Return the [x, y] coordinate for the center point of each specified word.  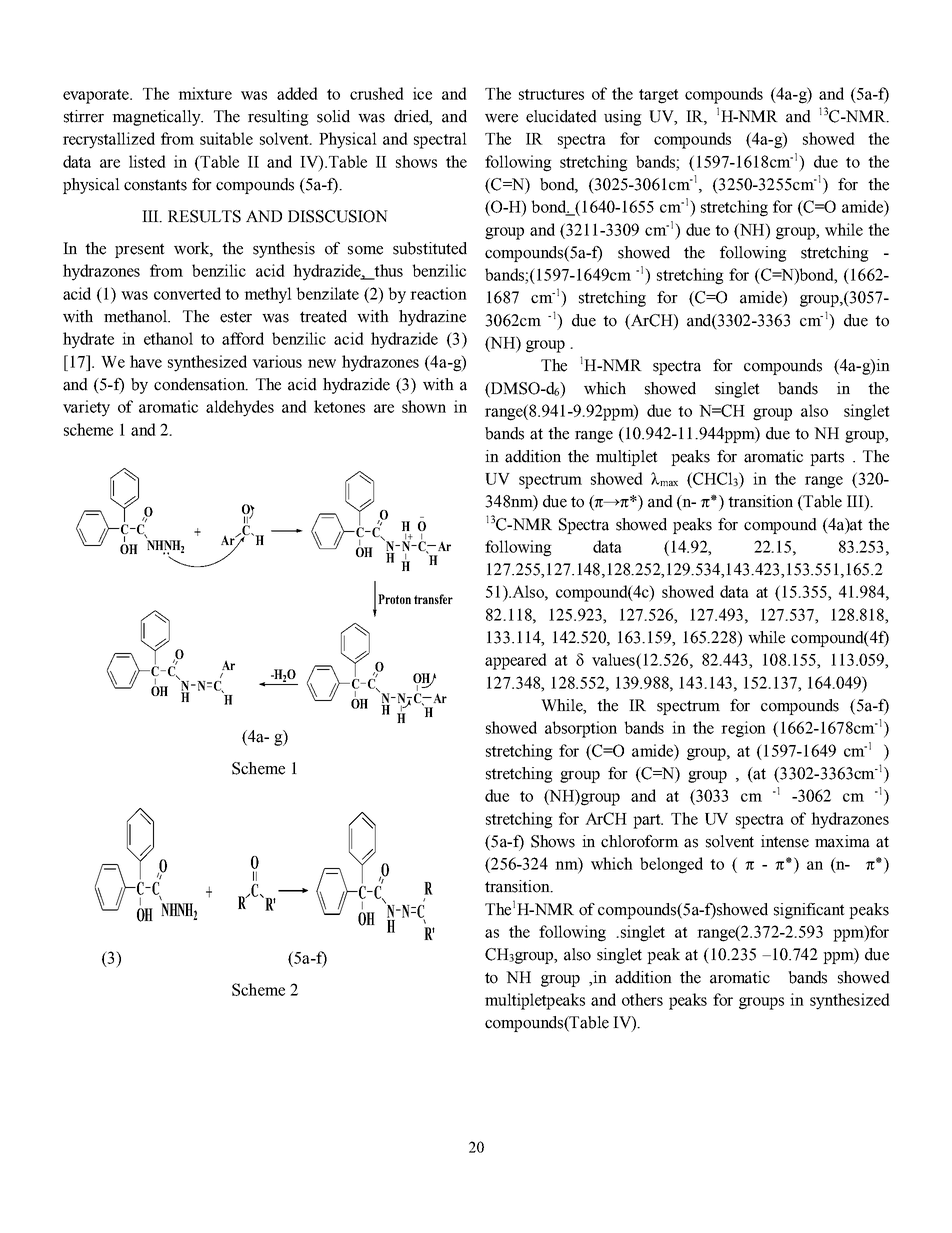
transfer [433, 599]
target [659, 96]
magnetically [157, 118]
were [501, 118]
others [642, 999]
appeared [516, 661]
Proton [394, 599]
